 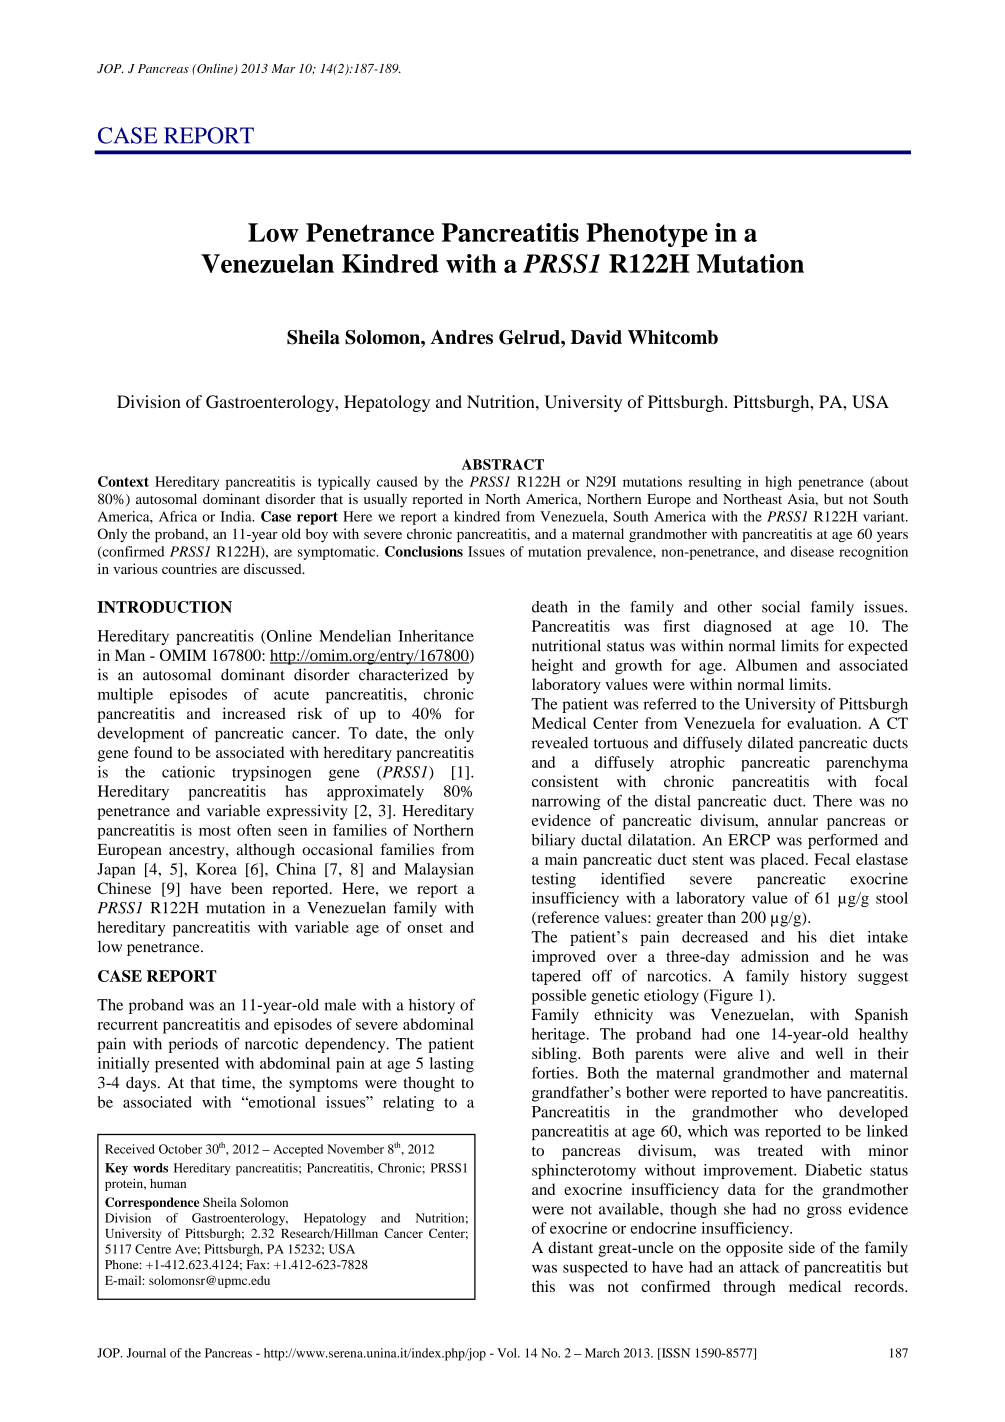 What do you see at coordinates (188, 772) in the page?
I see `cationic` at bounding box center [188, 772].
